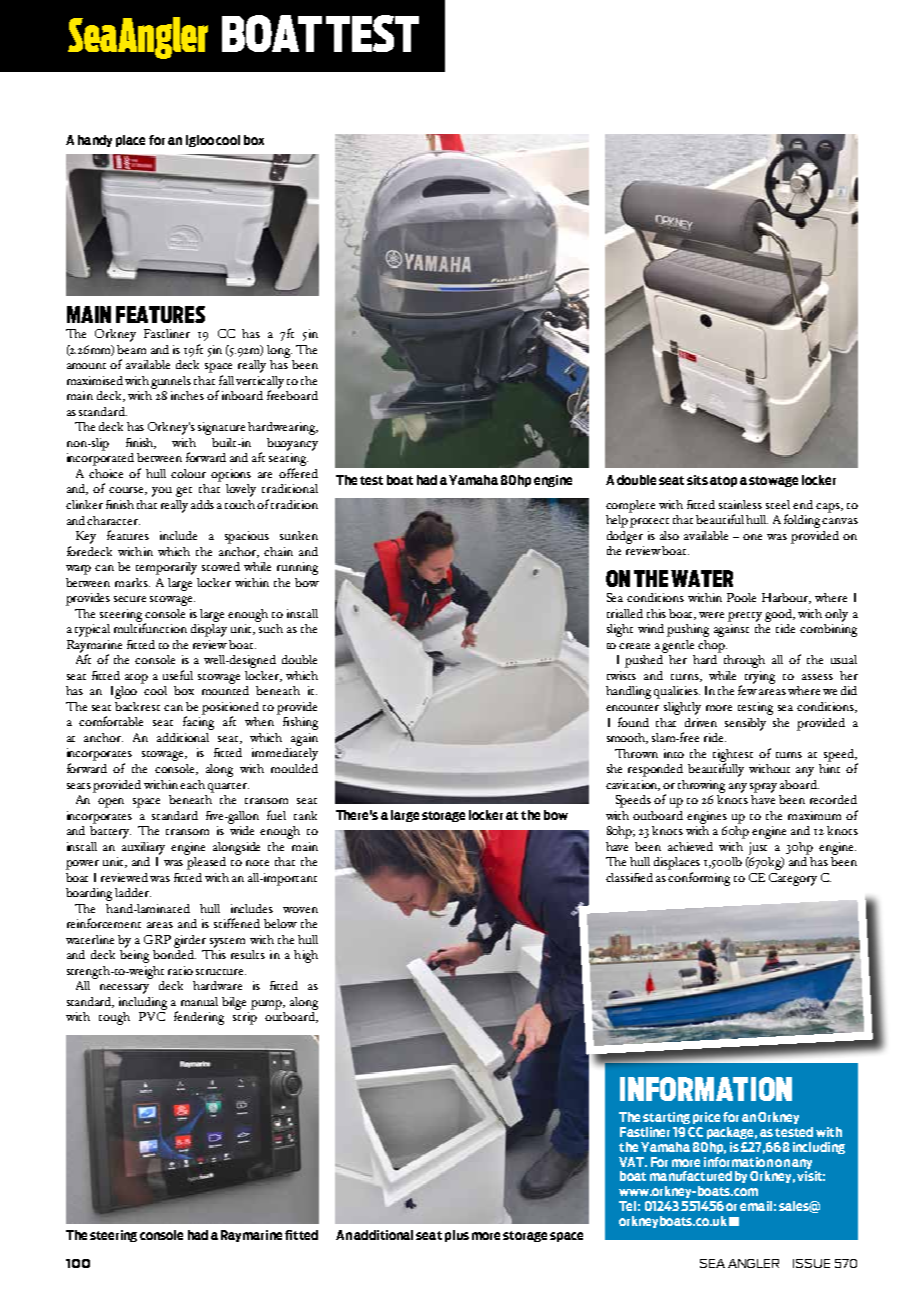 The image size is (924, 1308). I want to click on maximum, so click(814, 815).
